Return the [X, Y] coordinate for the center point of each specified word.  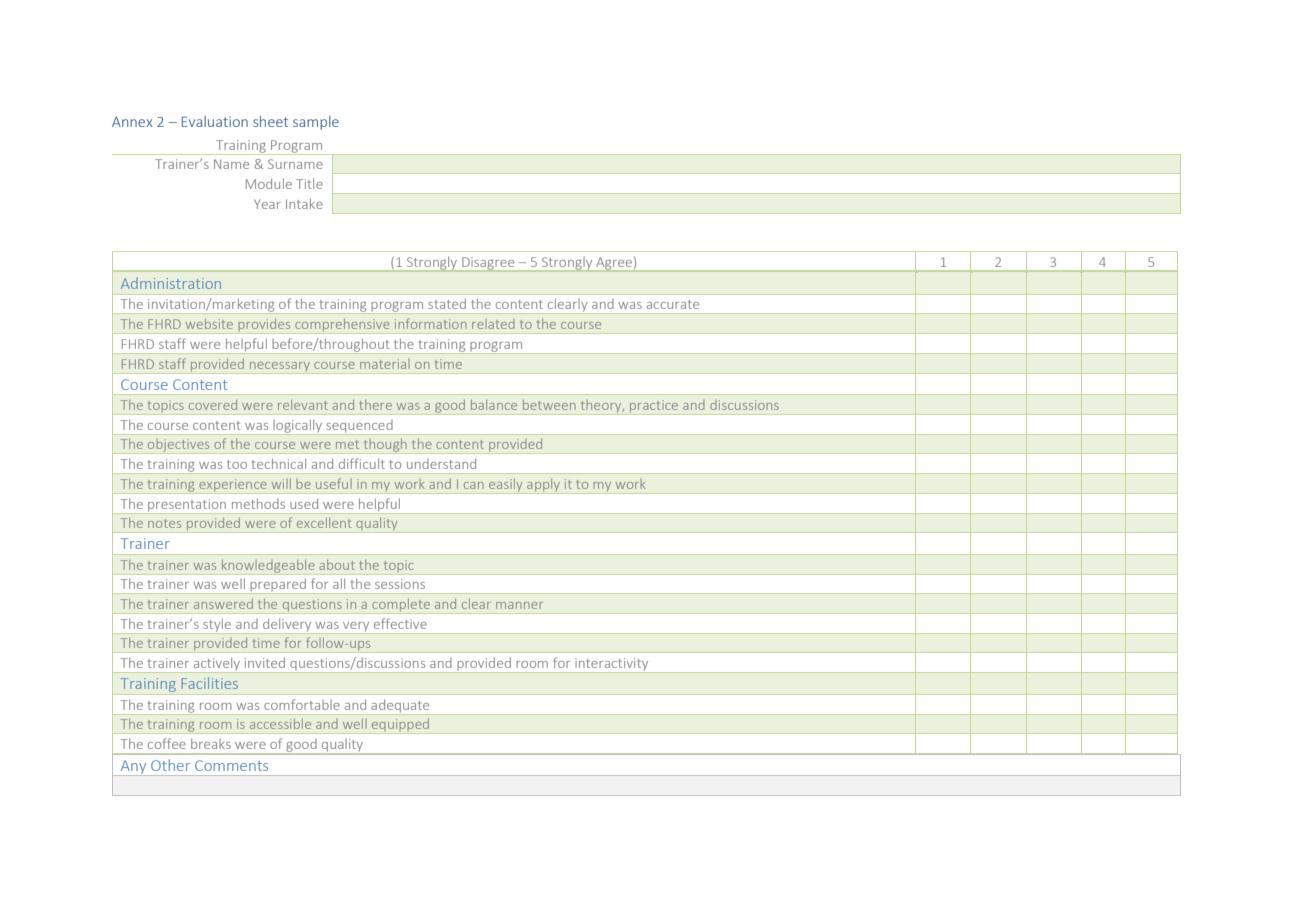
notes [164, 523]
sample [316, 123]
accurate [673, 304]
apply [543, 486]
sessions [400, 584]
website [209, 324]
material [385, 364]
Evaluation [215, 121]
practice [654, 407]
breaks [211, 743]
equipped [401, 726]
